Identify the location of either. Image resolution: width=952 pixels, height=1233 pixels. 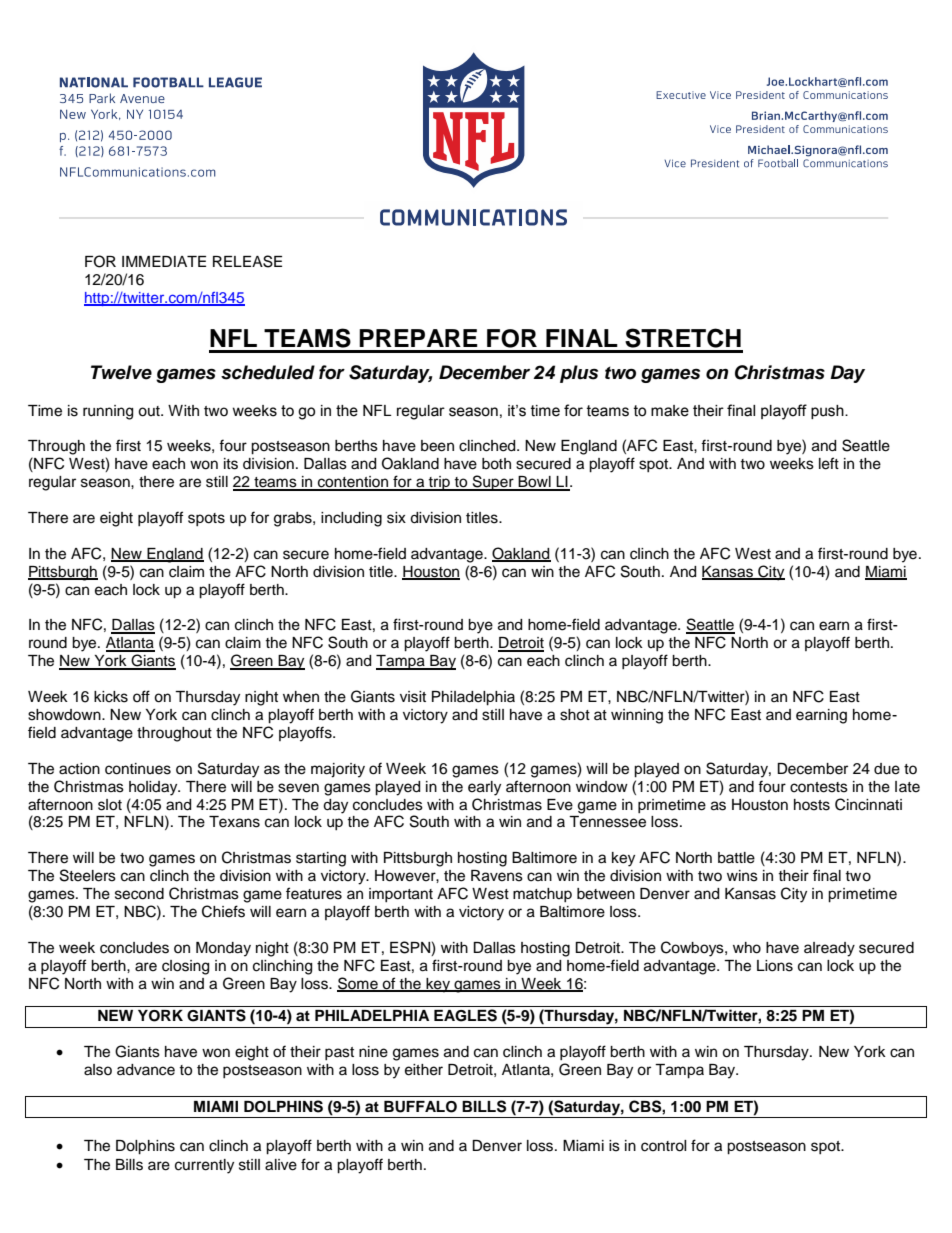
(424, 1070).
